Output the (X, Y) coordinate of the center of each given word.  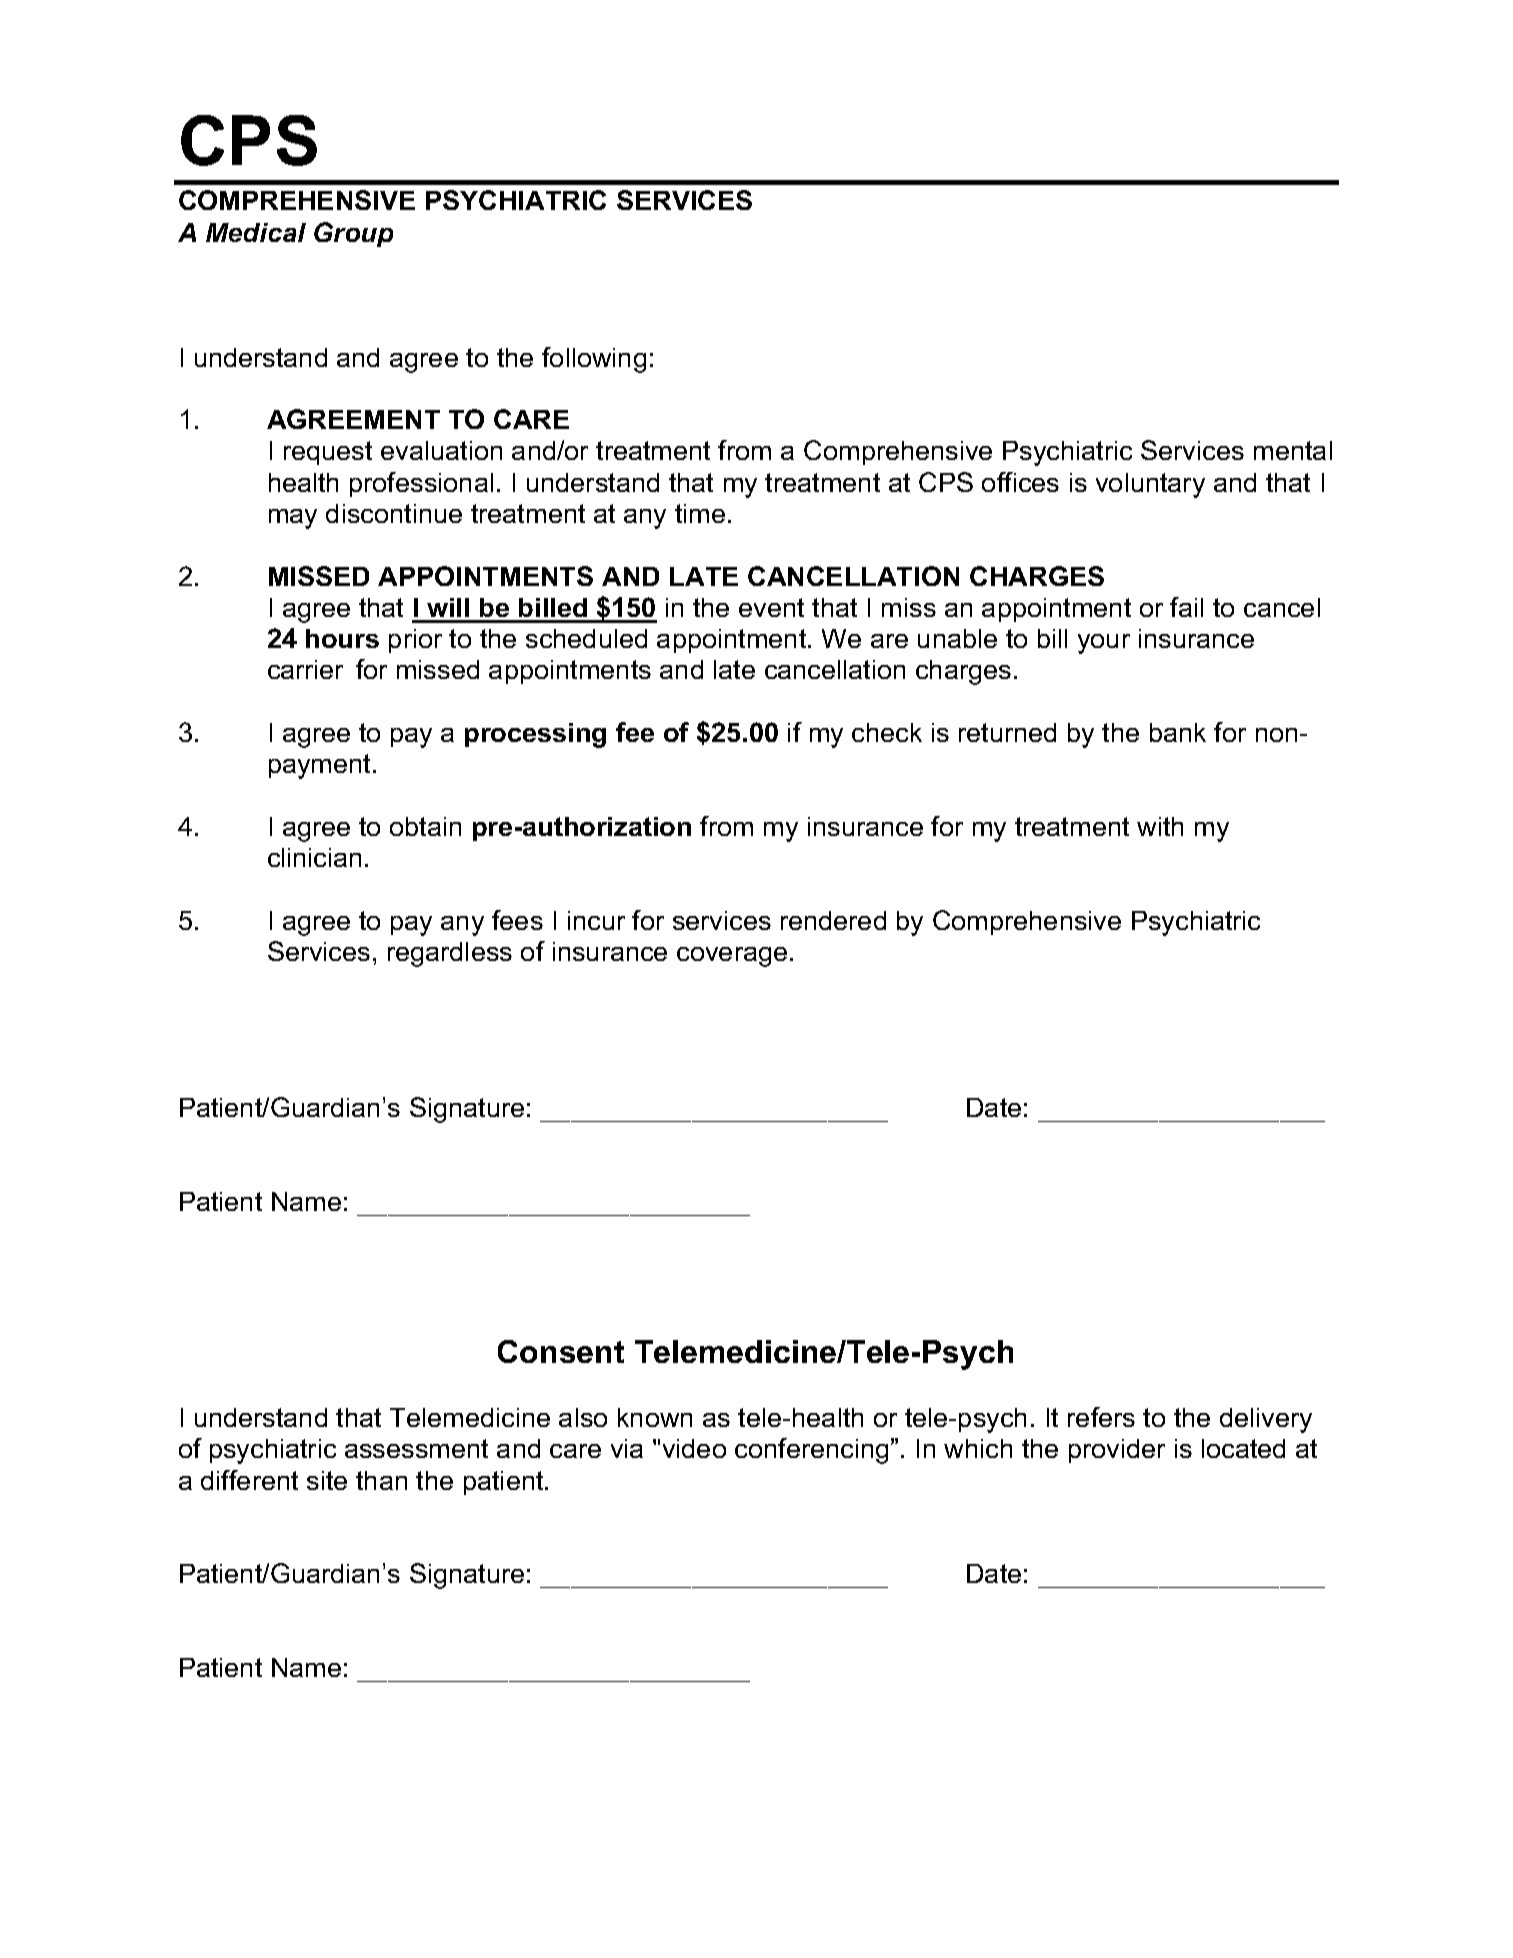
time (700, 513)
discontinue (394, 513)
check (887, 732)
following (594, 360)
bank (1178, 732)
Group (353, 234)
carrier (305, 669)
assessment (416, 1448)
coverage (732, 957)
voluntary (1150, 485)
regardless (450, 954)
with (1160, 826)
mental (1293, 450)
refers (1101, 1417)
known (655, 1417)
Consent (561, 1351)
